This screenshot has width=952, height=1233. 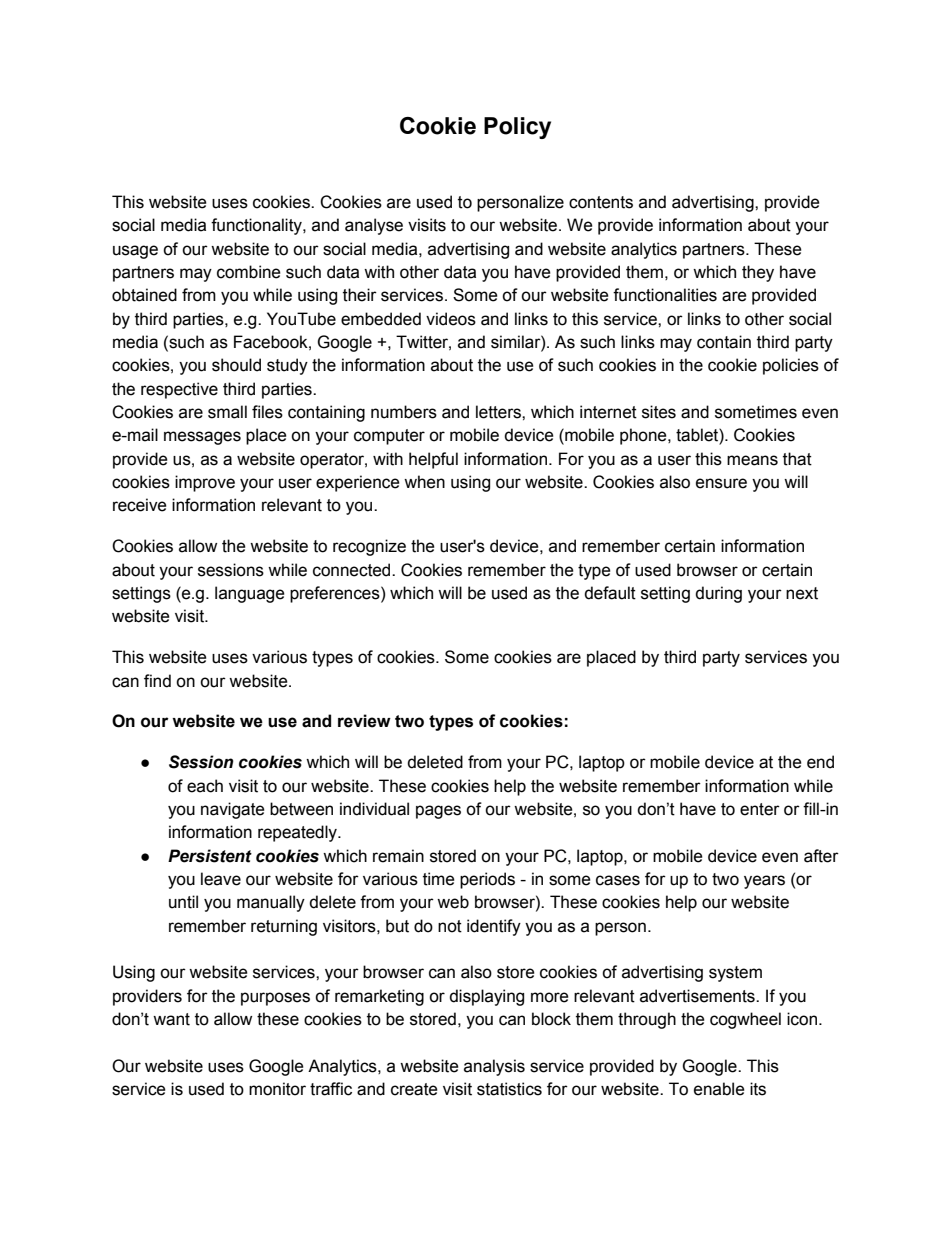 What do you see at coordinates (277, 1089) in the screenshot?
I see `monitor` at bounding box center [277, 1089].
